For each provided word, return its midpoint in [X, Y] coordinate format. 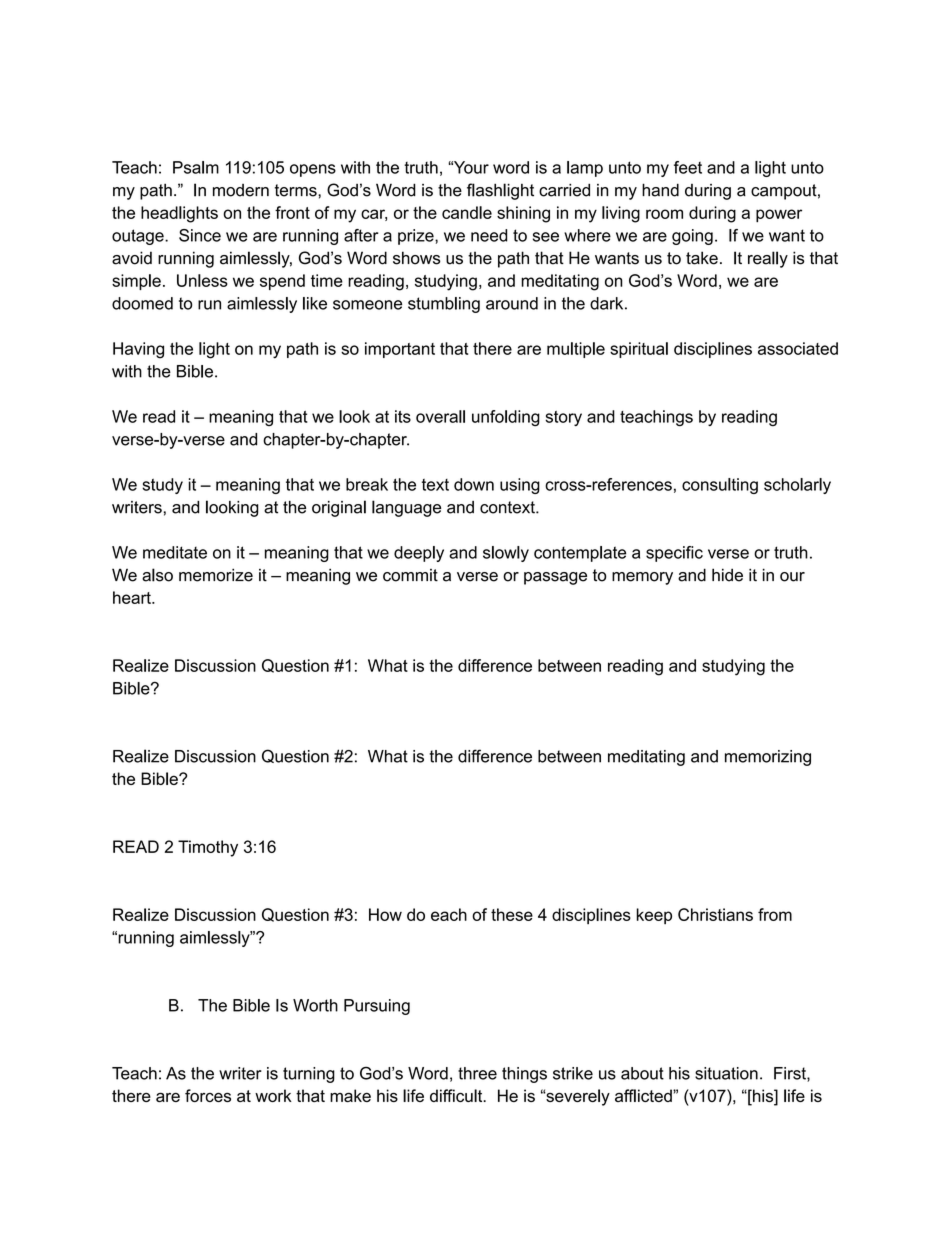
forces [208, 1095]
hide [727, 575]
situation [726, 1073]
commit [410, 575]
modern [241, 190]
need [489, 235]
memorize [216, 575]
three [477, 1073]
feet [688, 167]
